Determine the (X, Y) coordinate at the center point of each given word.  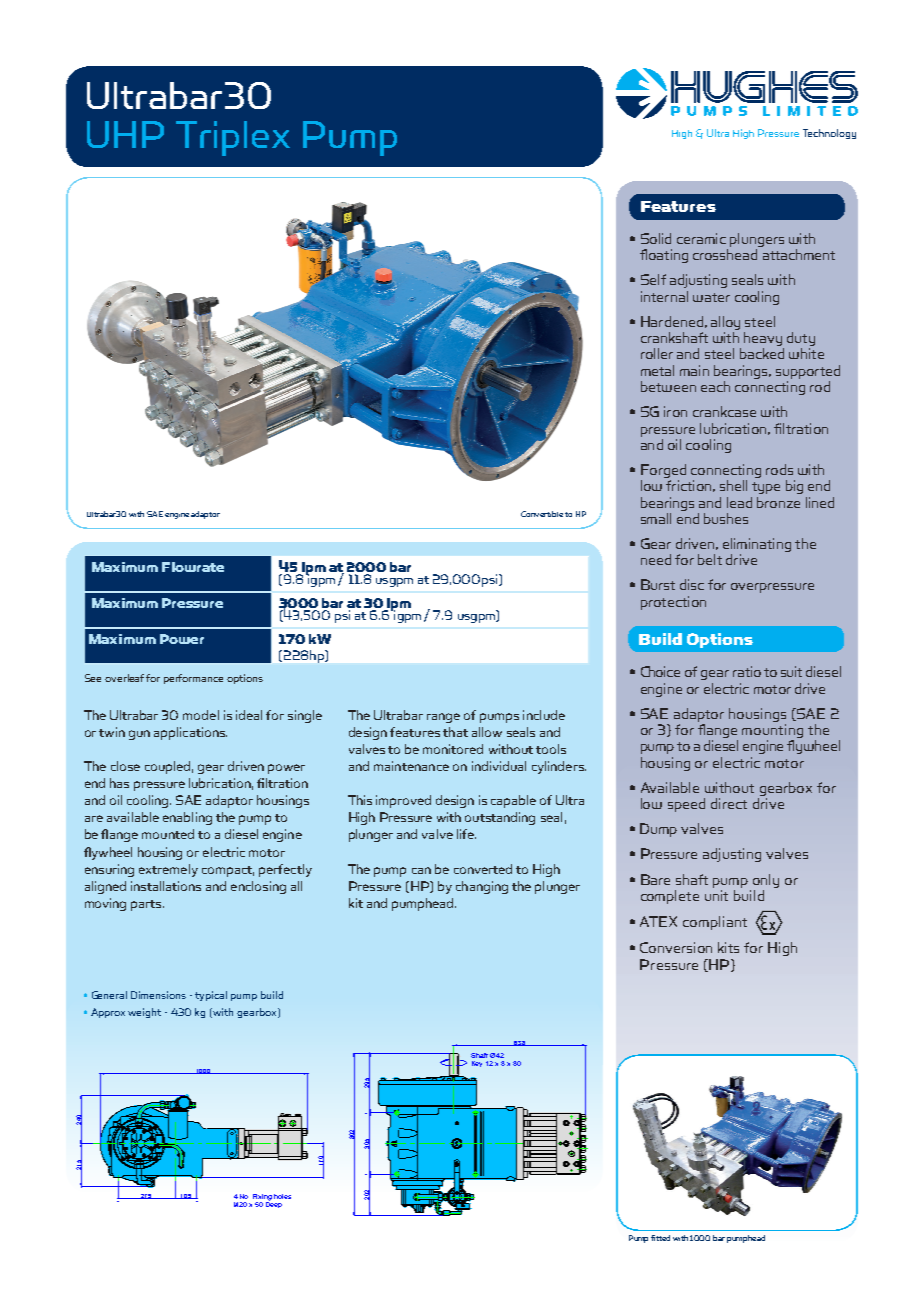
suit (791, 671)
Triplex (233, 138)
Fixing (262, 1198)
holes (282, 1196)
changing (482, 887)
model (201, 715)
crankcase (724, 411)
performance (193, 679)
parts (147, 905)
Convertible (542, 514)
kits (728, 947)
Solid (656, 238)
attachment (799, 254)
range (443, 718)
